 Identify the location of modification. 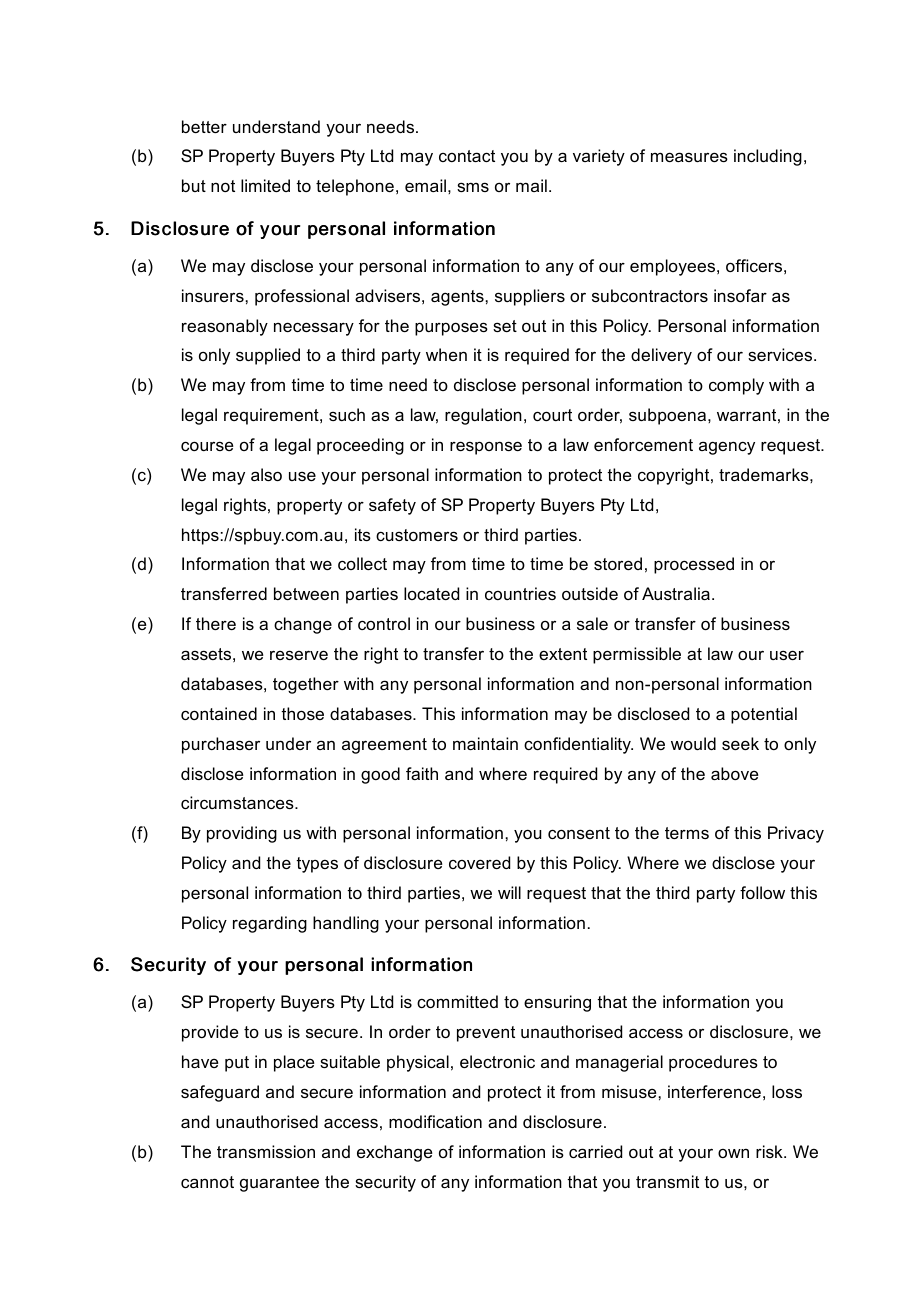
(435, 1121).
